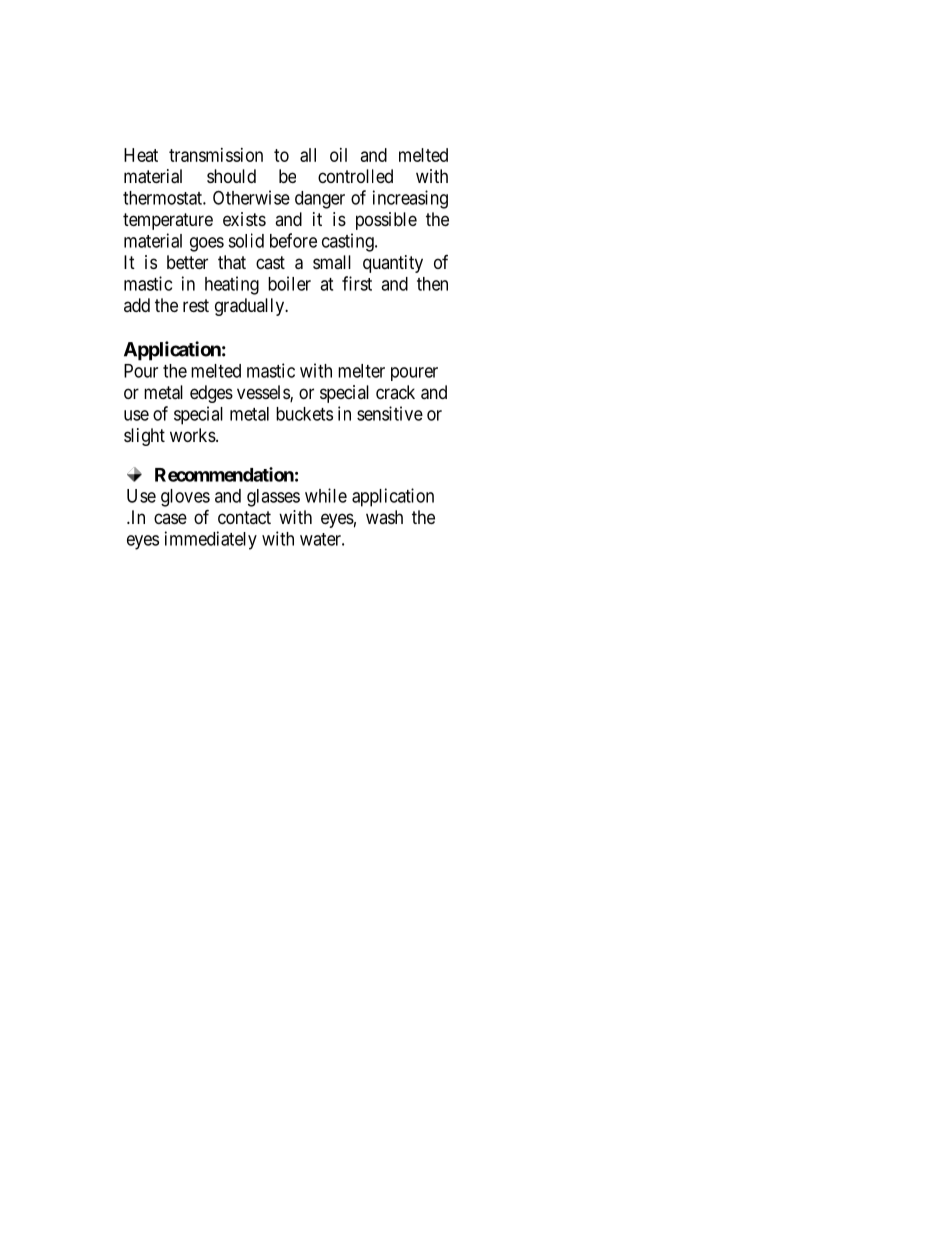 This image has width=952, height=1233. What do you see at coordinates (231, 176) in the image?
I see `should` at bounding box center [231, 176].
